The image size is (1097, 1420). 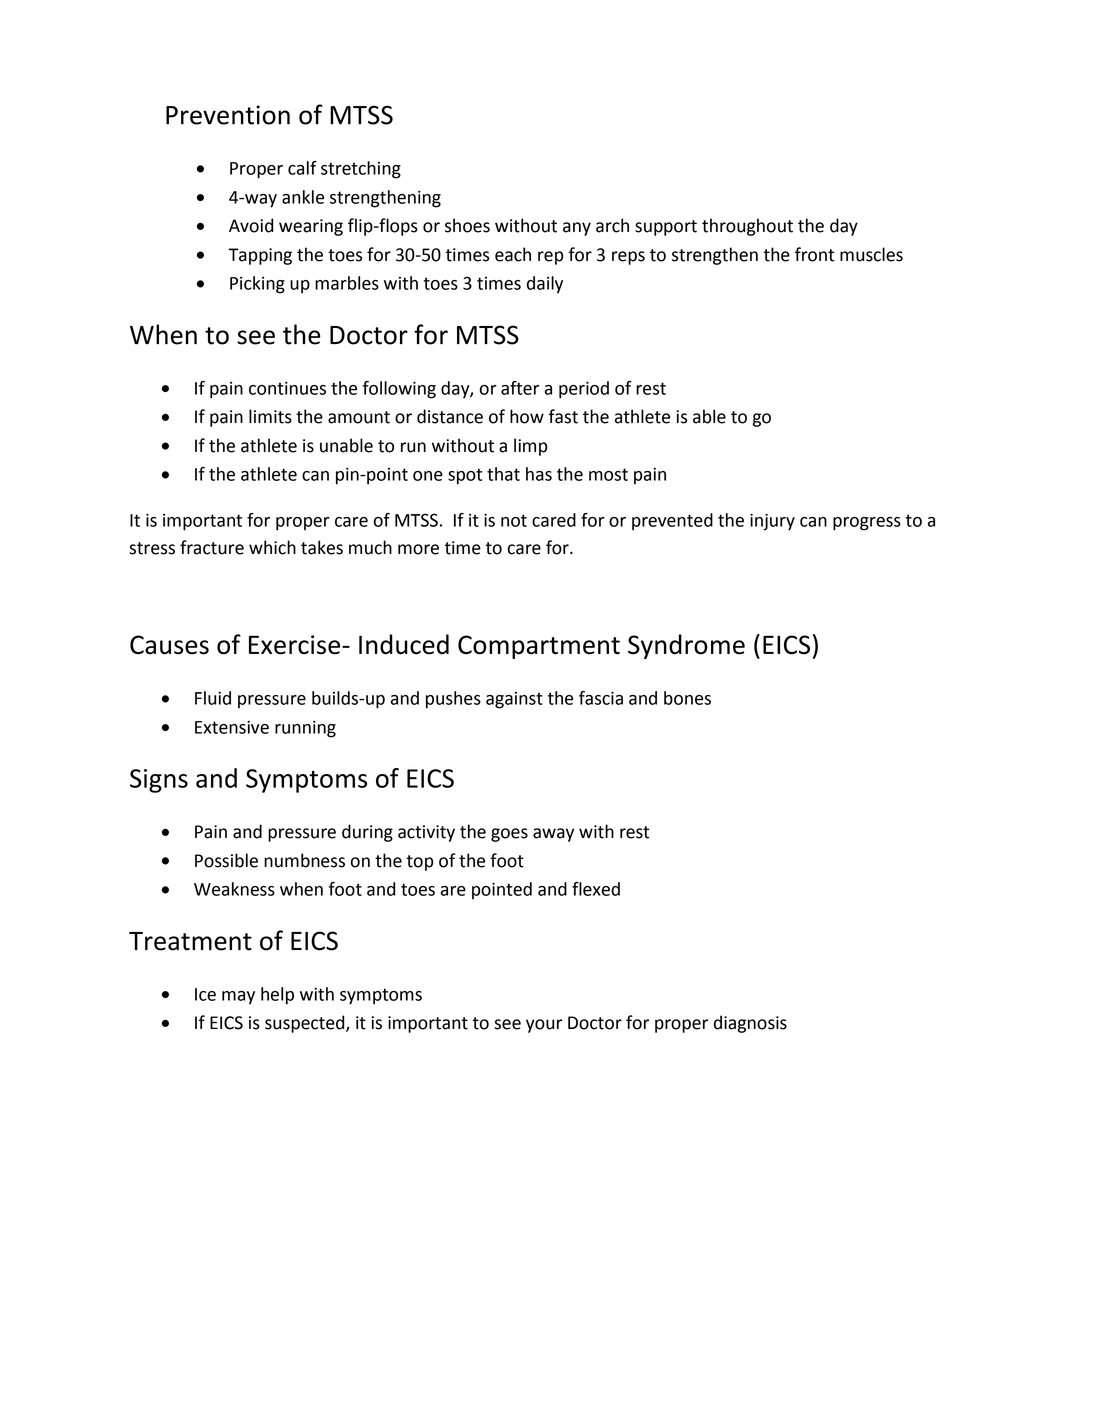 What do you see at coordinates (159, 781) in the page?
I see `Signs` at bounding box center [159, 781].
